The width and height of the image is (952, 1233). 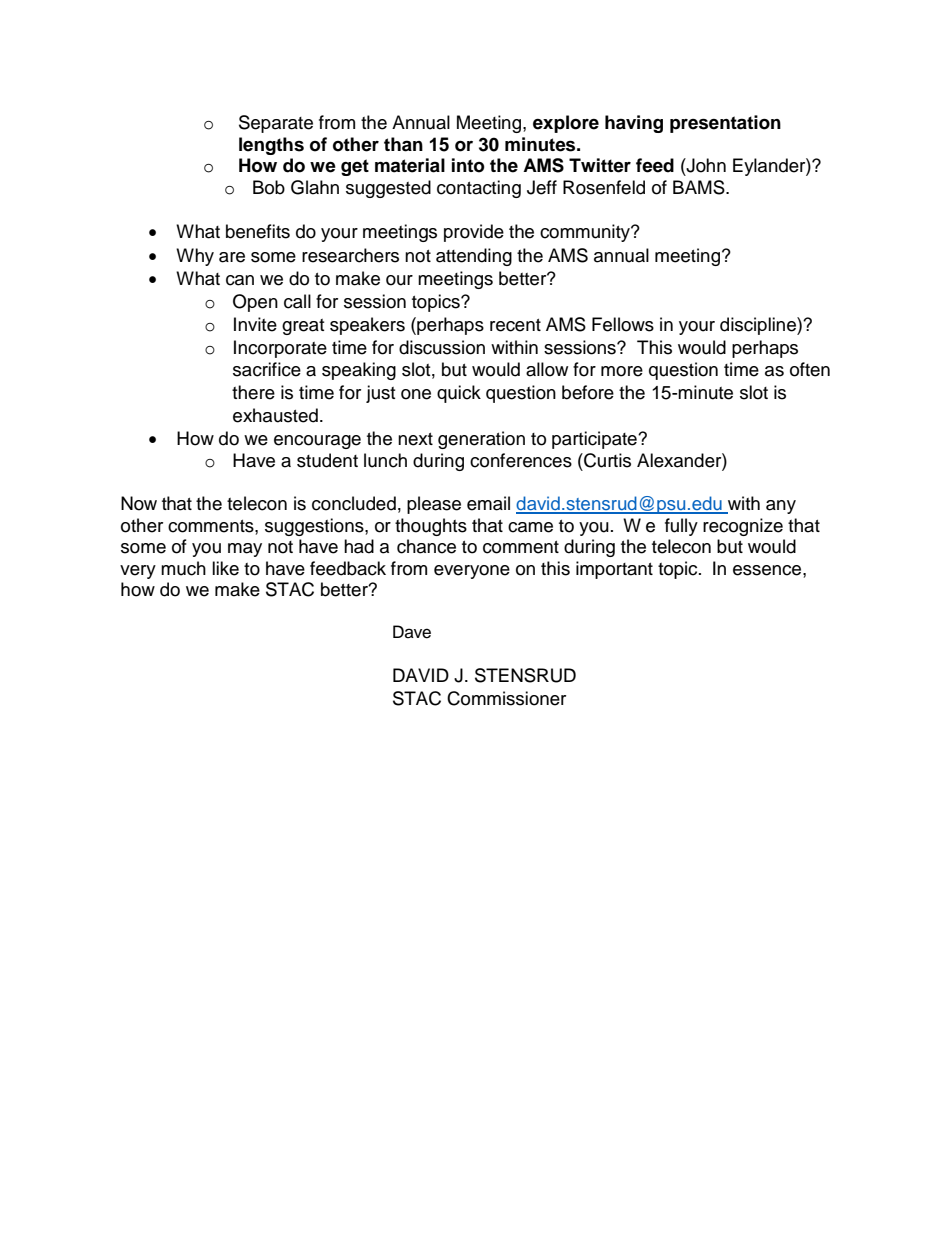 What do you see at coordinates (139, 503) in the image?
I see `Now` at bounding box center [139, 503].
